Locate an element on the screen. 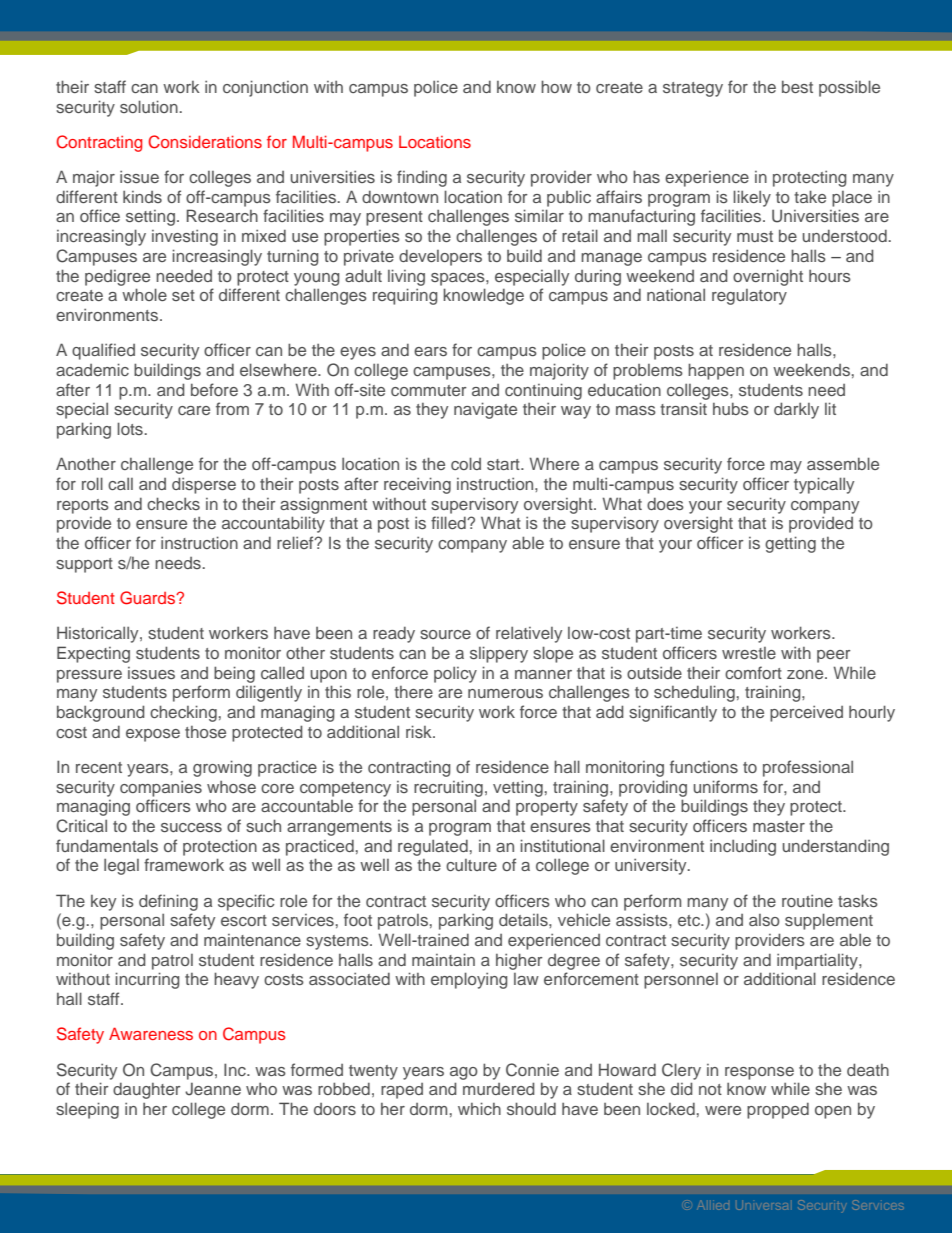  professional is located at coordinates (808, 768).
